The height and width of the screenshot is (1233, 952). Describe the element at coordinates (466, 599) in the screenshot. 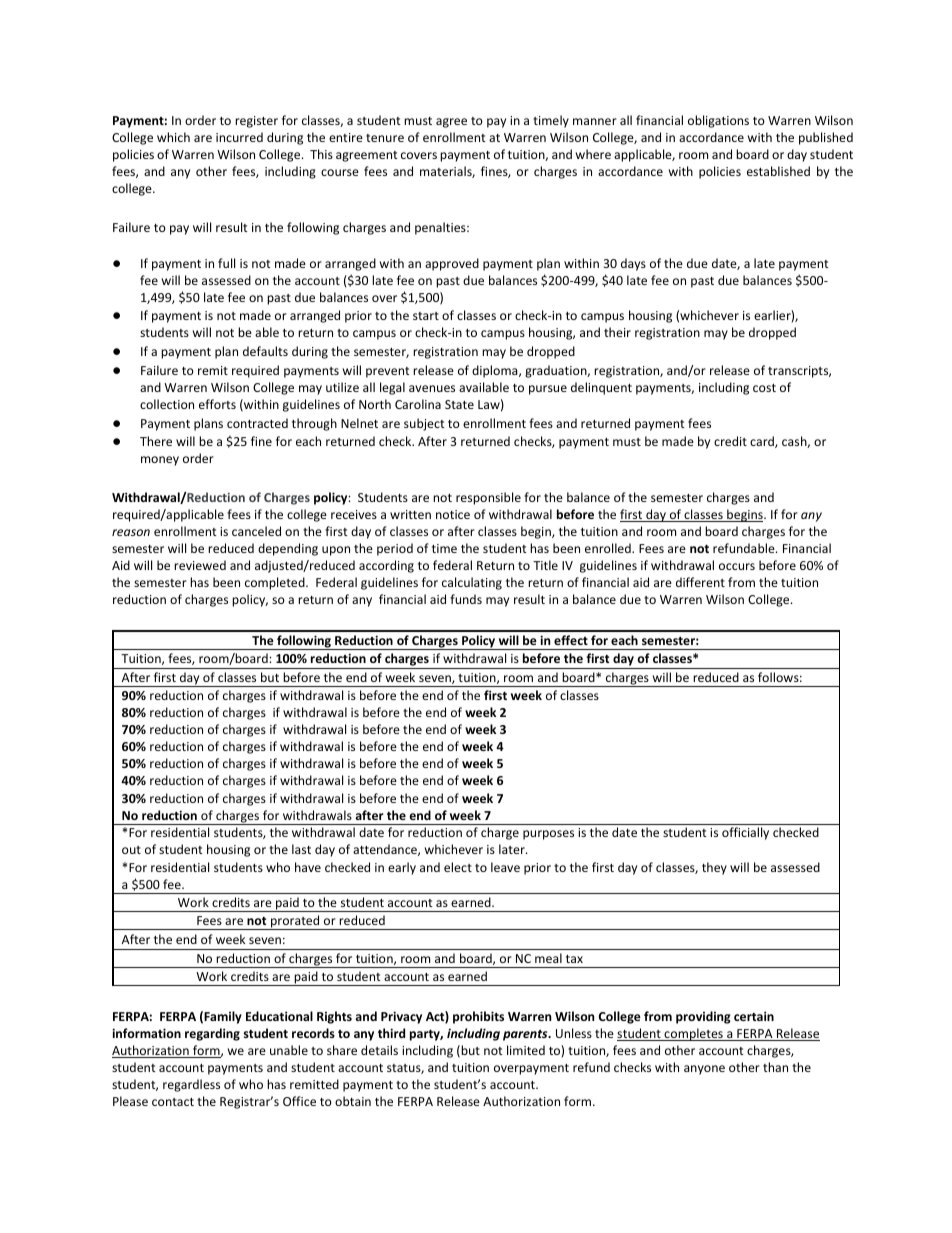

I see `funds` at that location.
